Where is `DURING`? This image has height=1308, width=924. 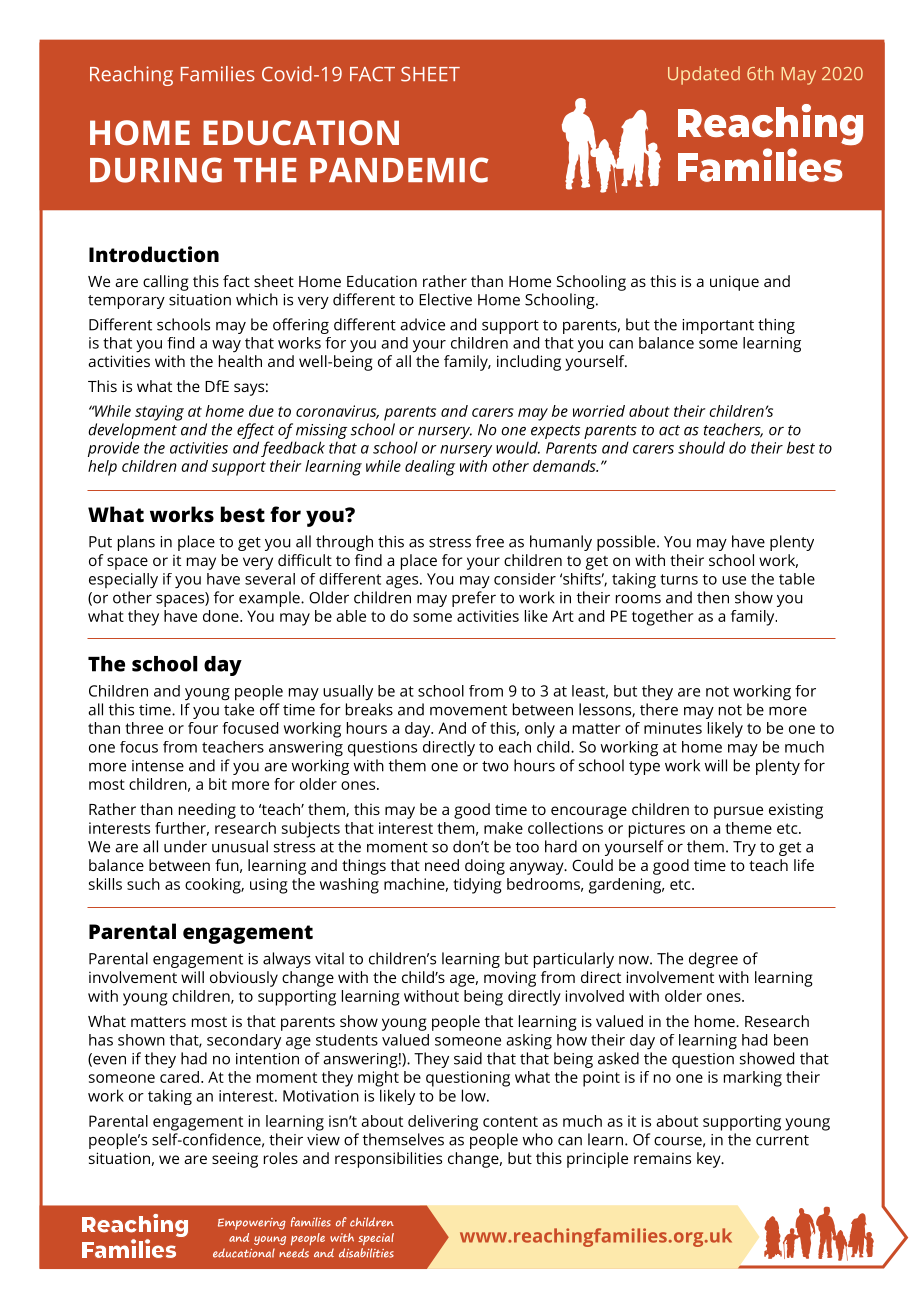
DURING is located at coordinates (156, 170).
